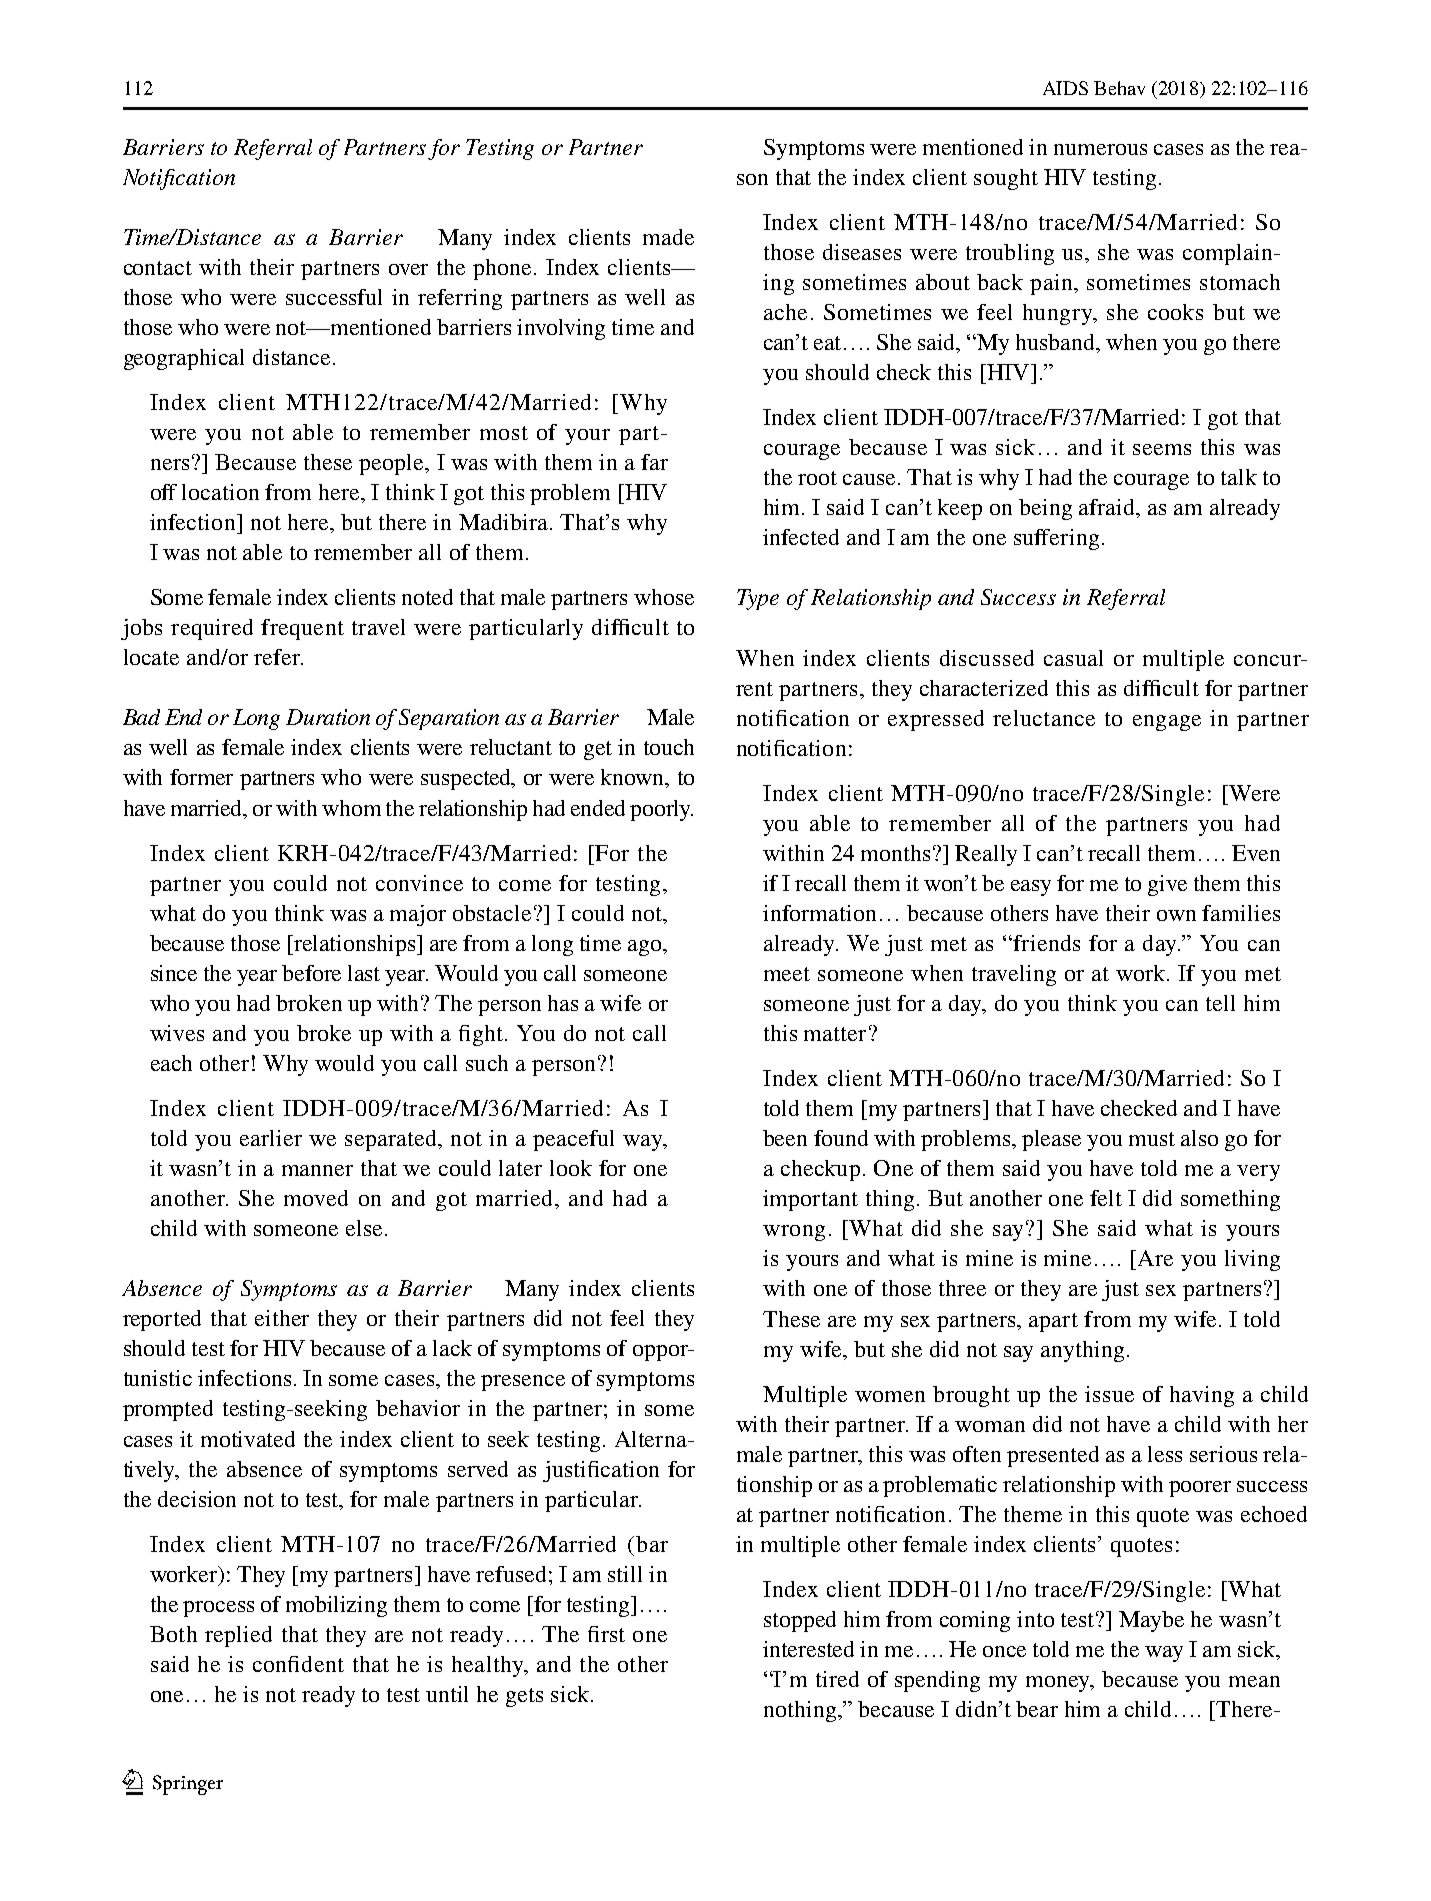  Describe the element at coordinates (808, 1649) in the document. I see `interested` at that location.
